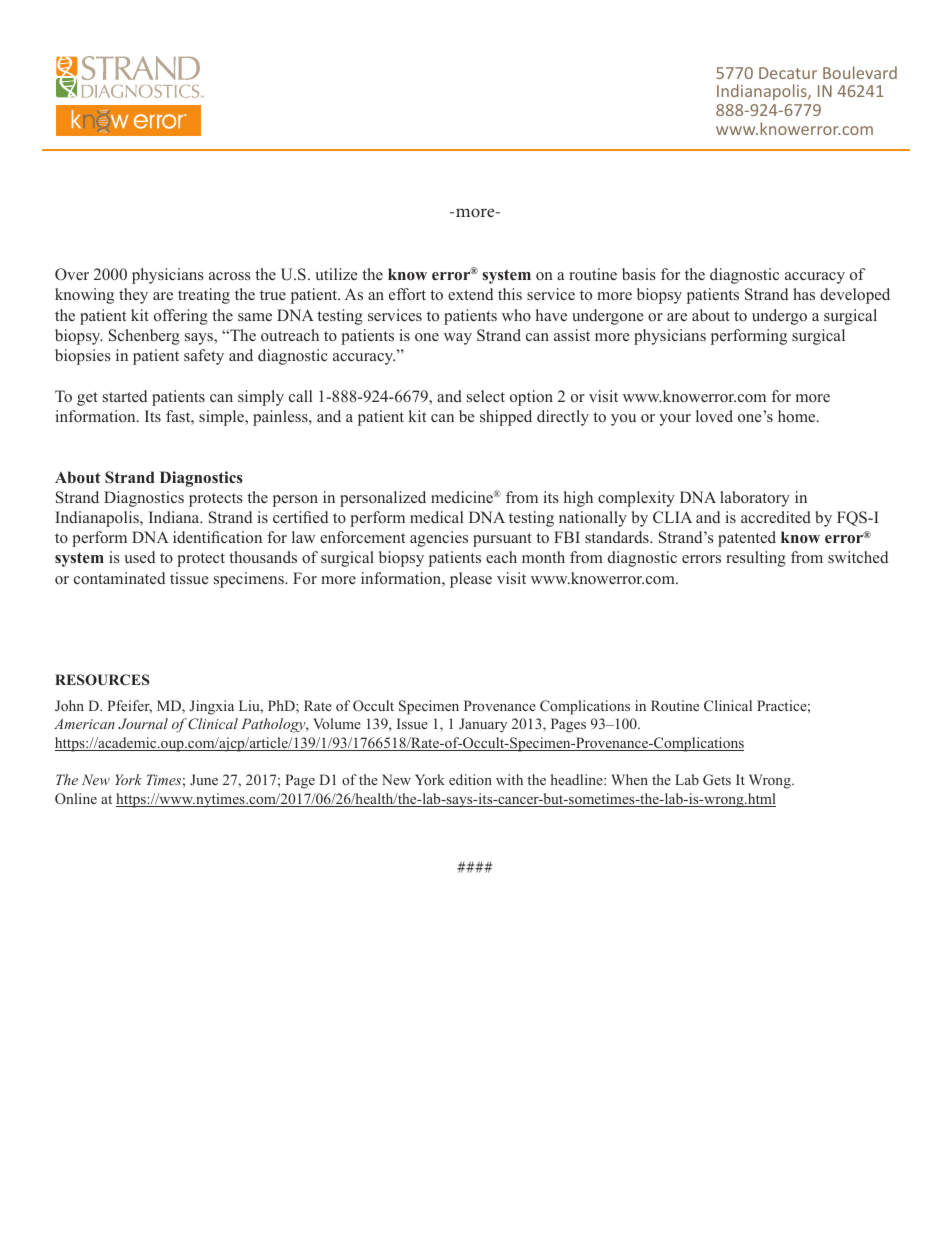 This page has width=952, height=1233. Describe the element at coordinates (125, 396) in the page. I see `started` at that location.
